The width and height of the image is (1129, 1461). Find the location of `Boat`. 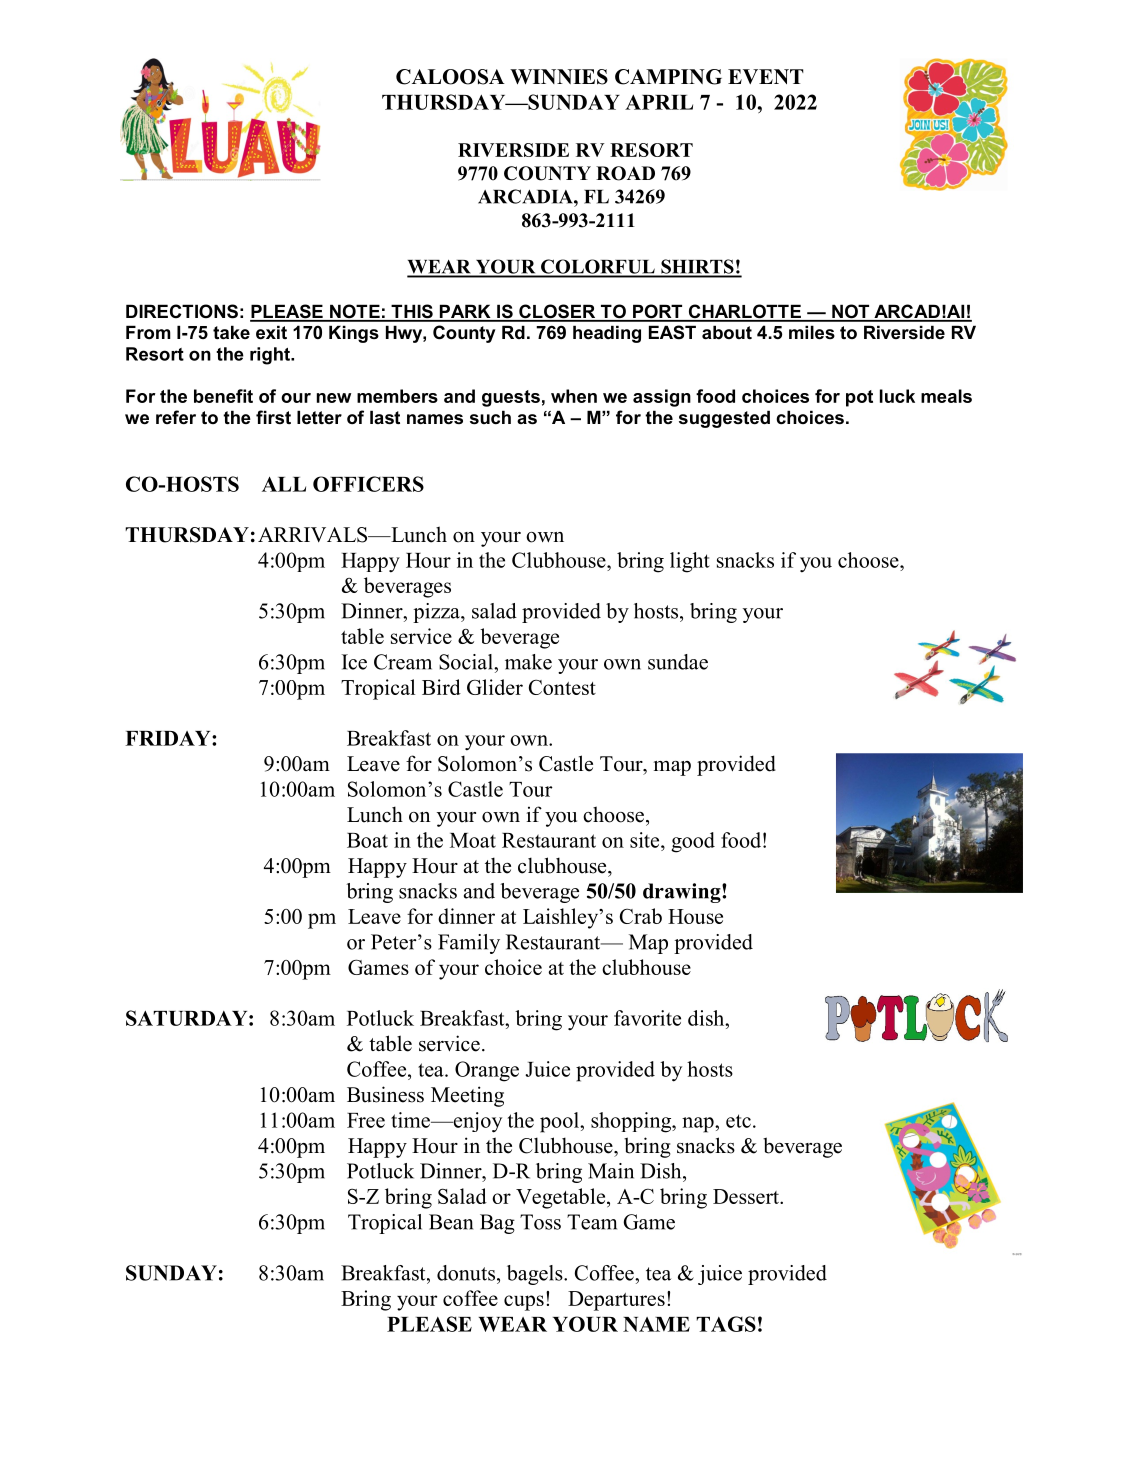

Boat is located at coordinates (367, 840).
